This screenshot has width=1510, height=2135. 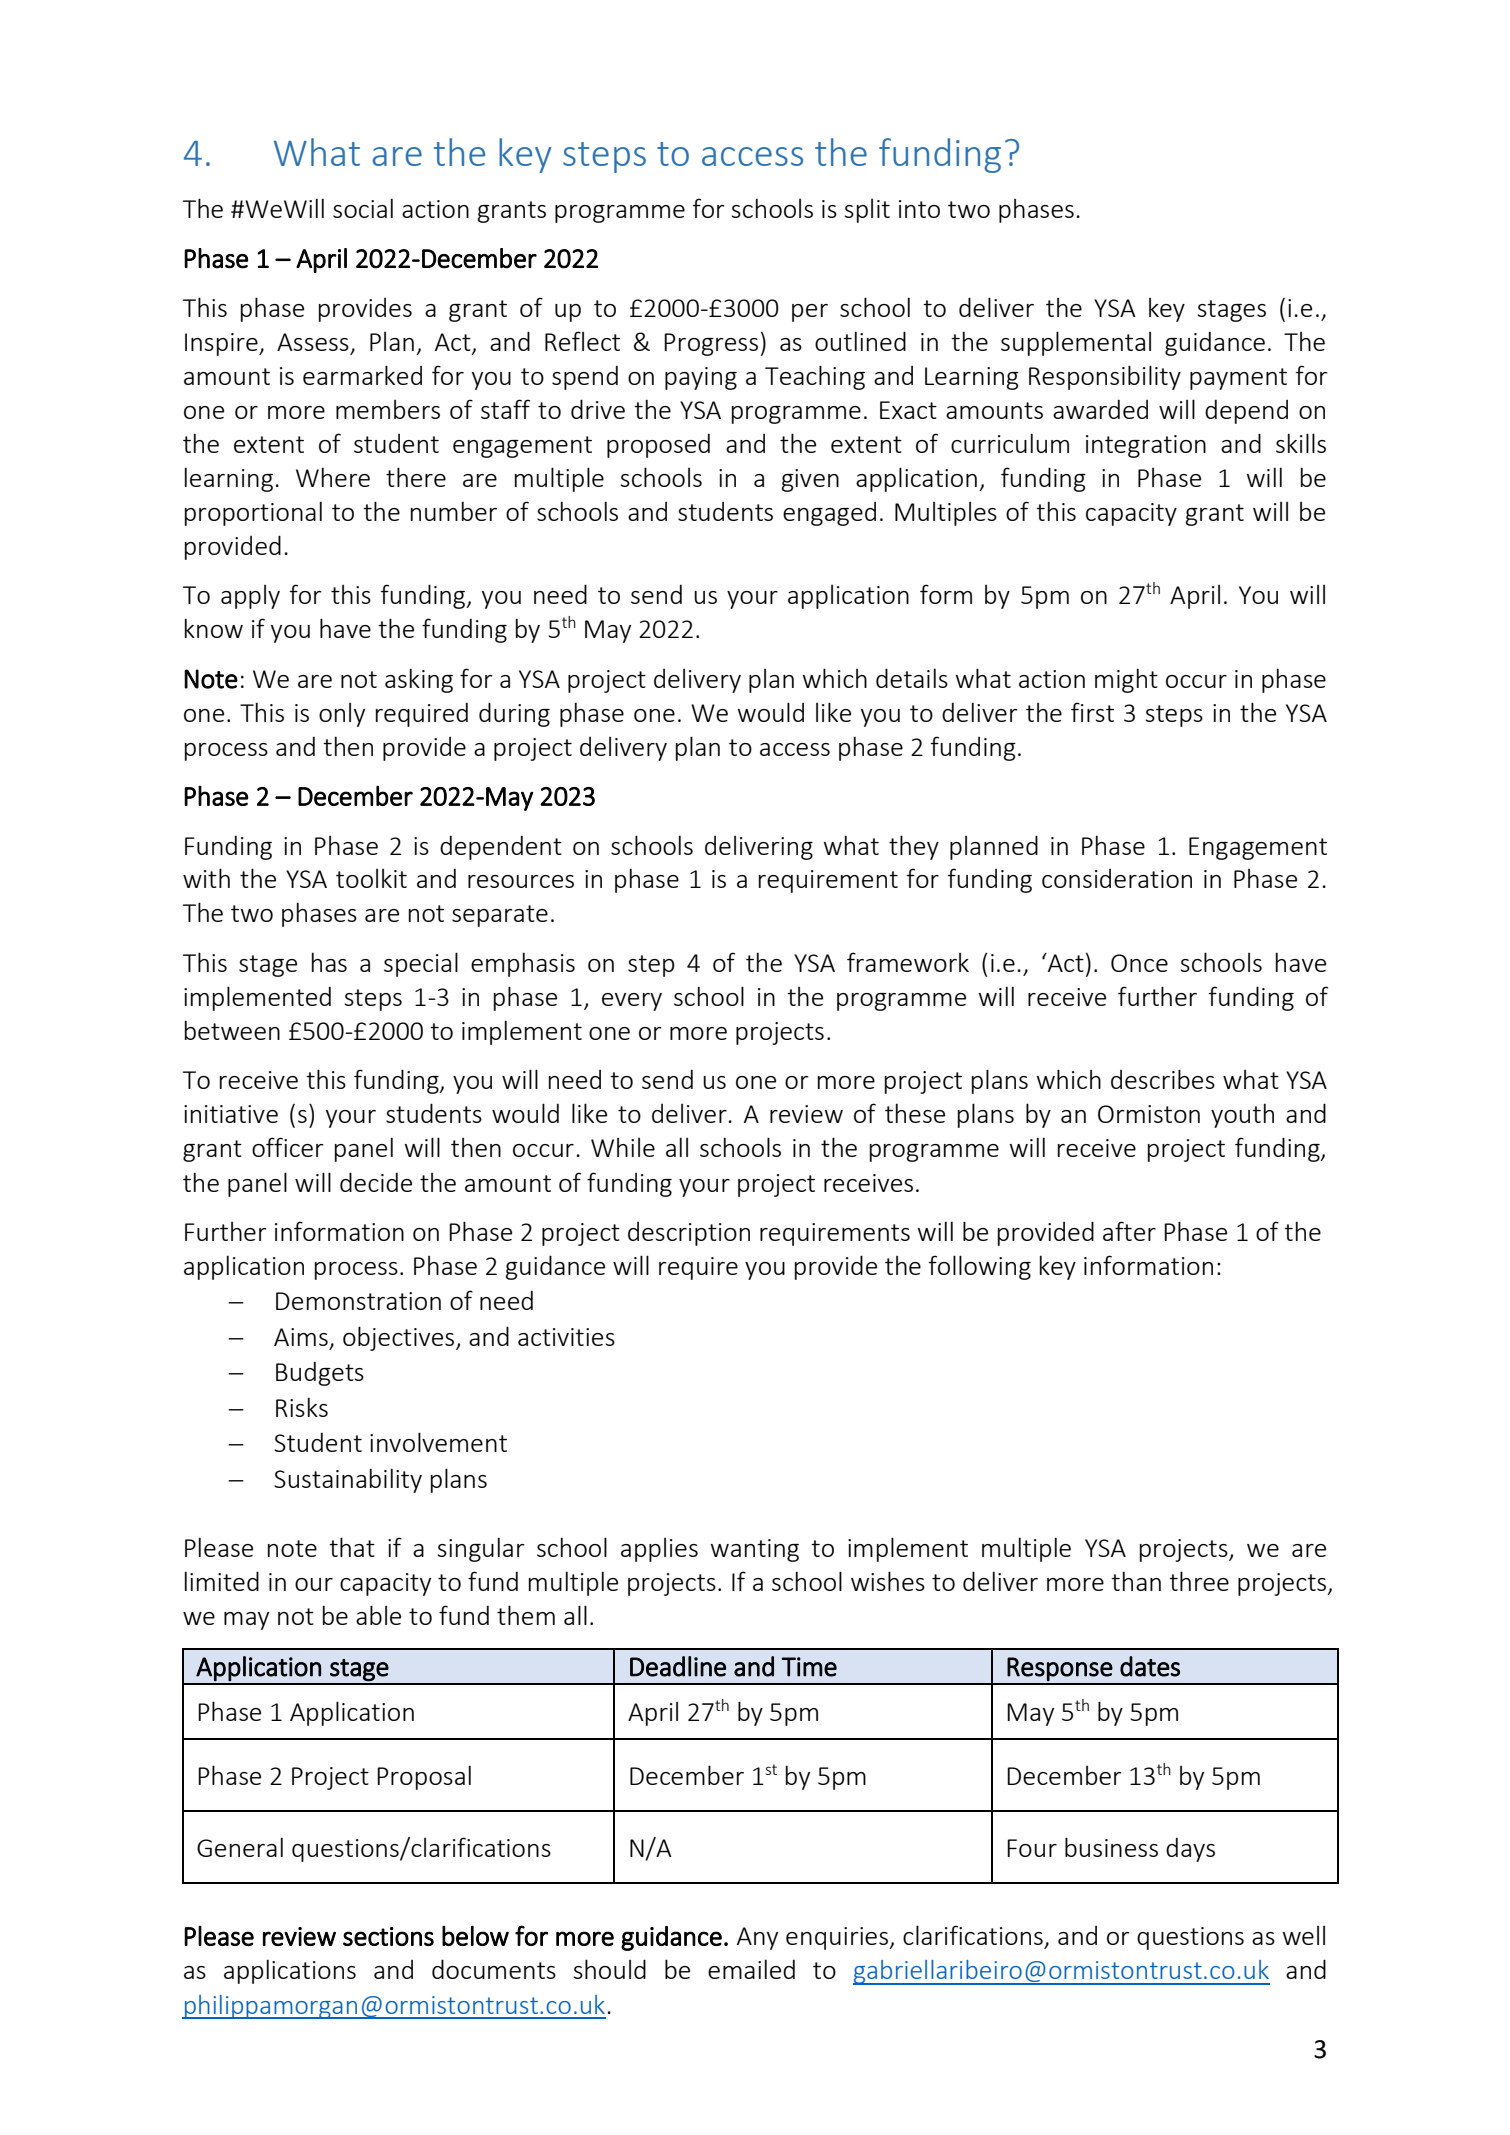 I want to click on every, so click(x=632, y=1002).
